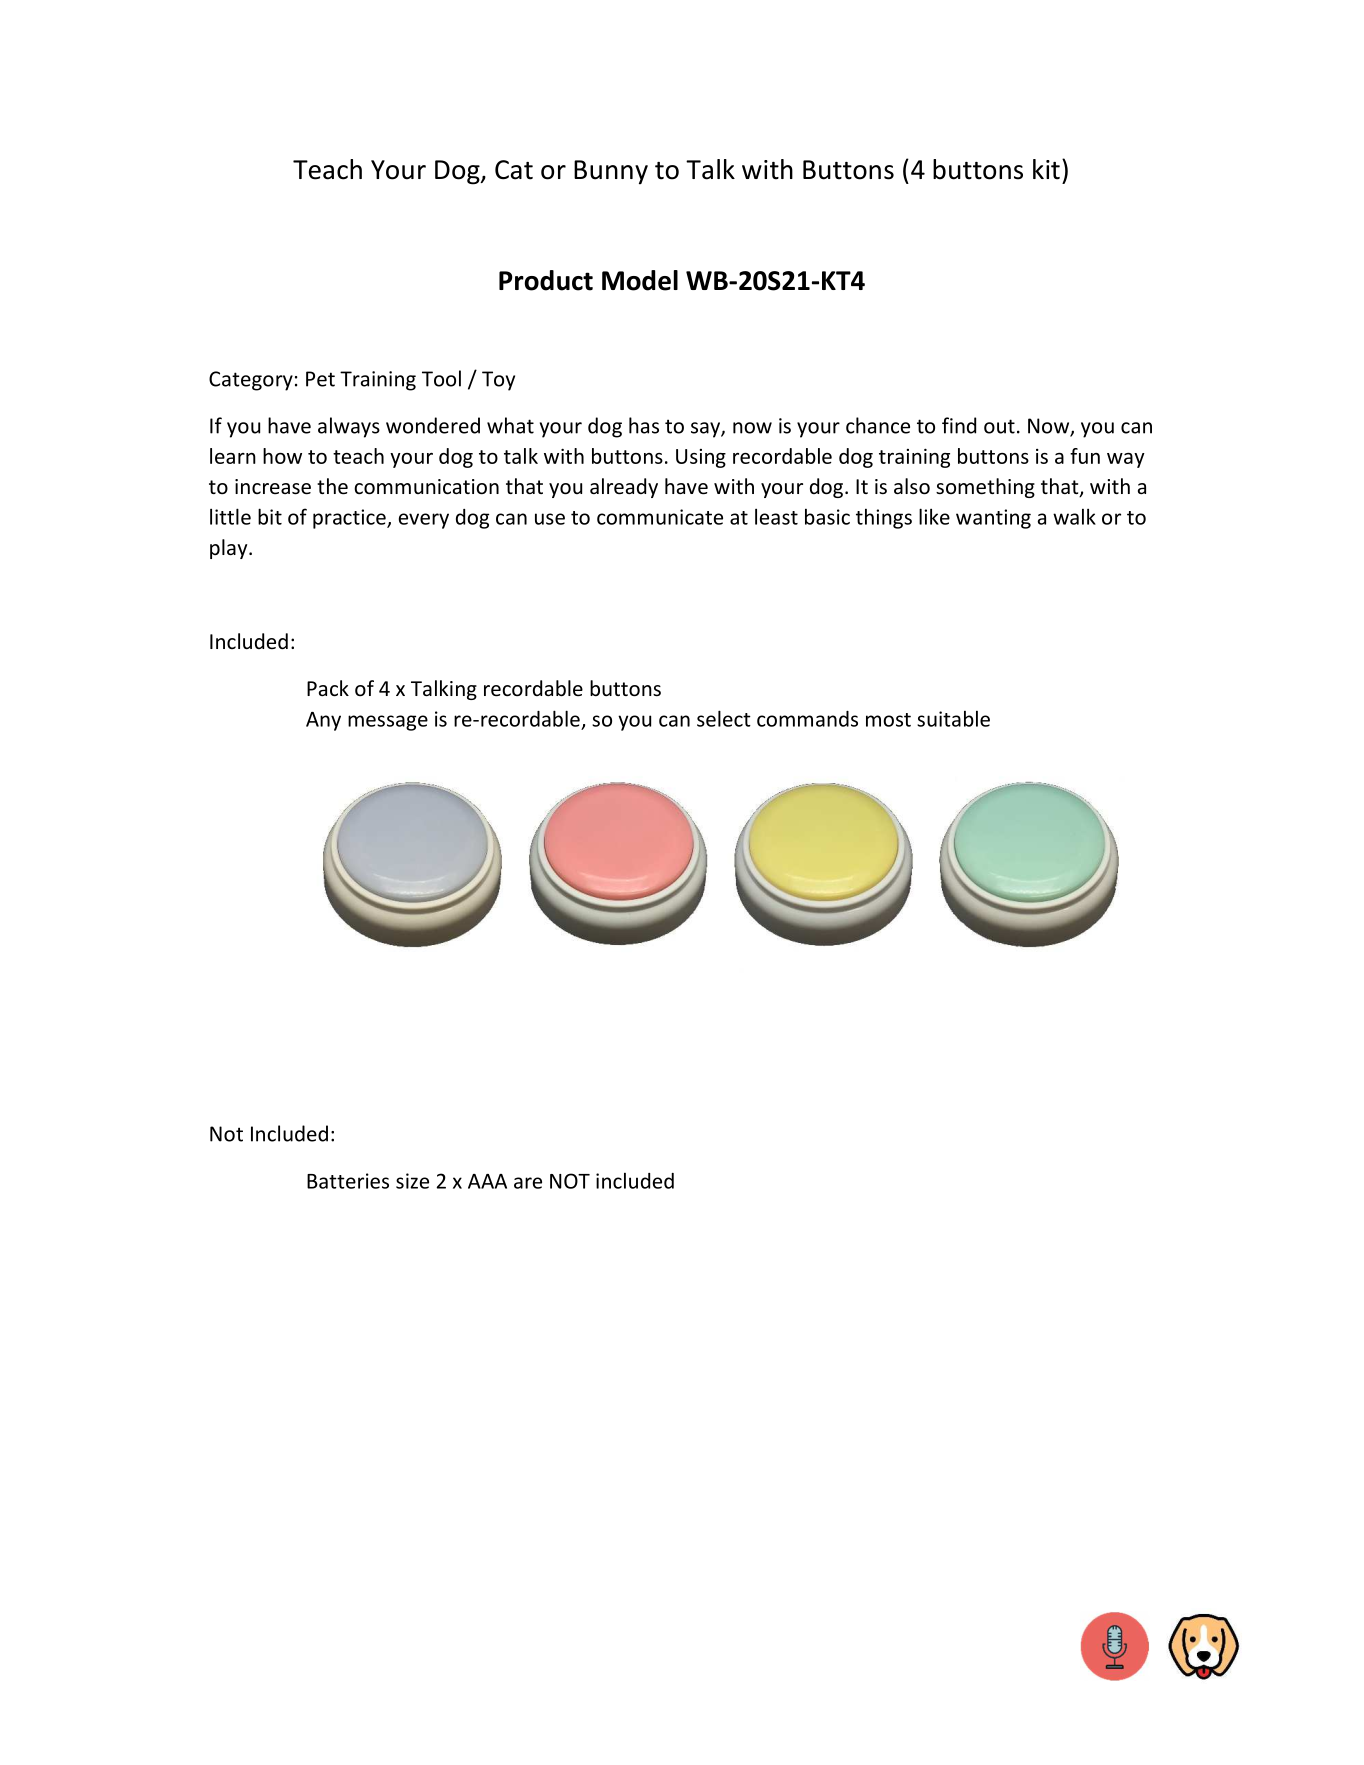 This page has width=1364, height=1765. What do you see at coordinates (724, 718) in the page?
I see `select` at bounding box center [724, 718].
